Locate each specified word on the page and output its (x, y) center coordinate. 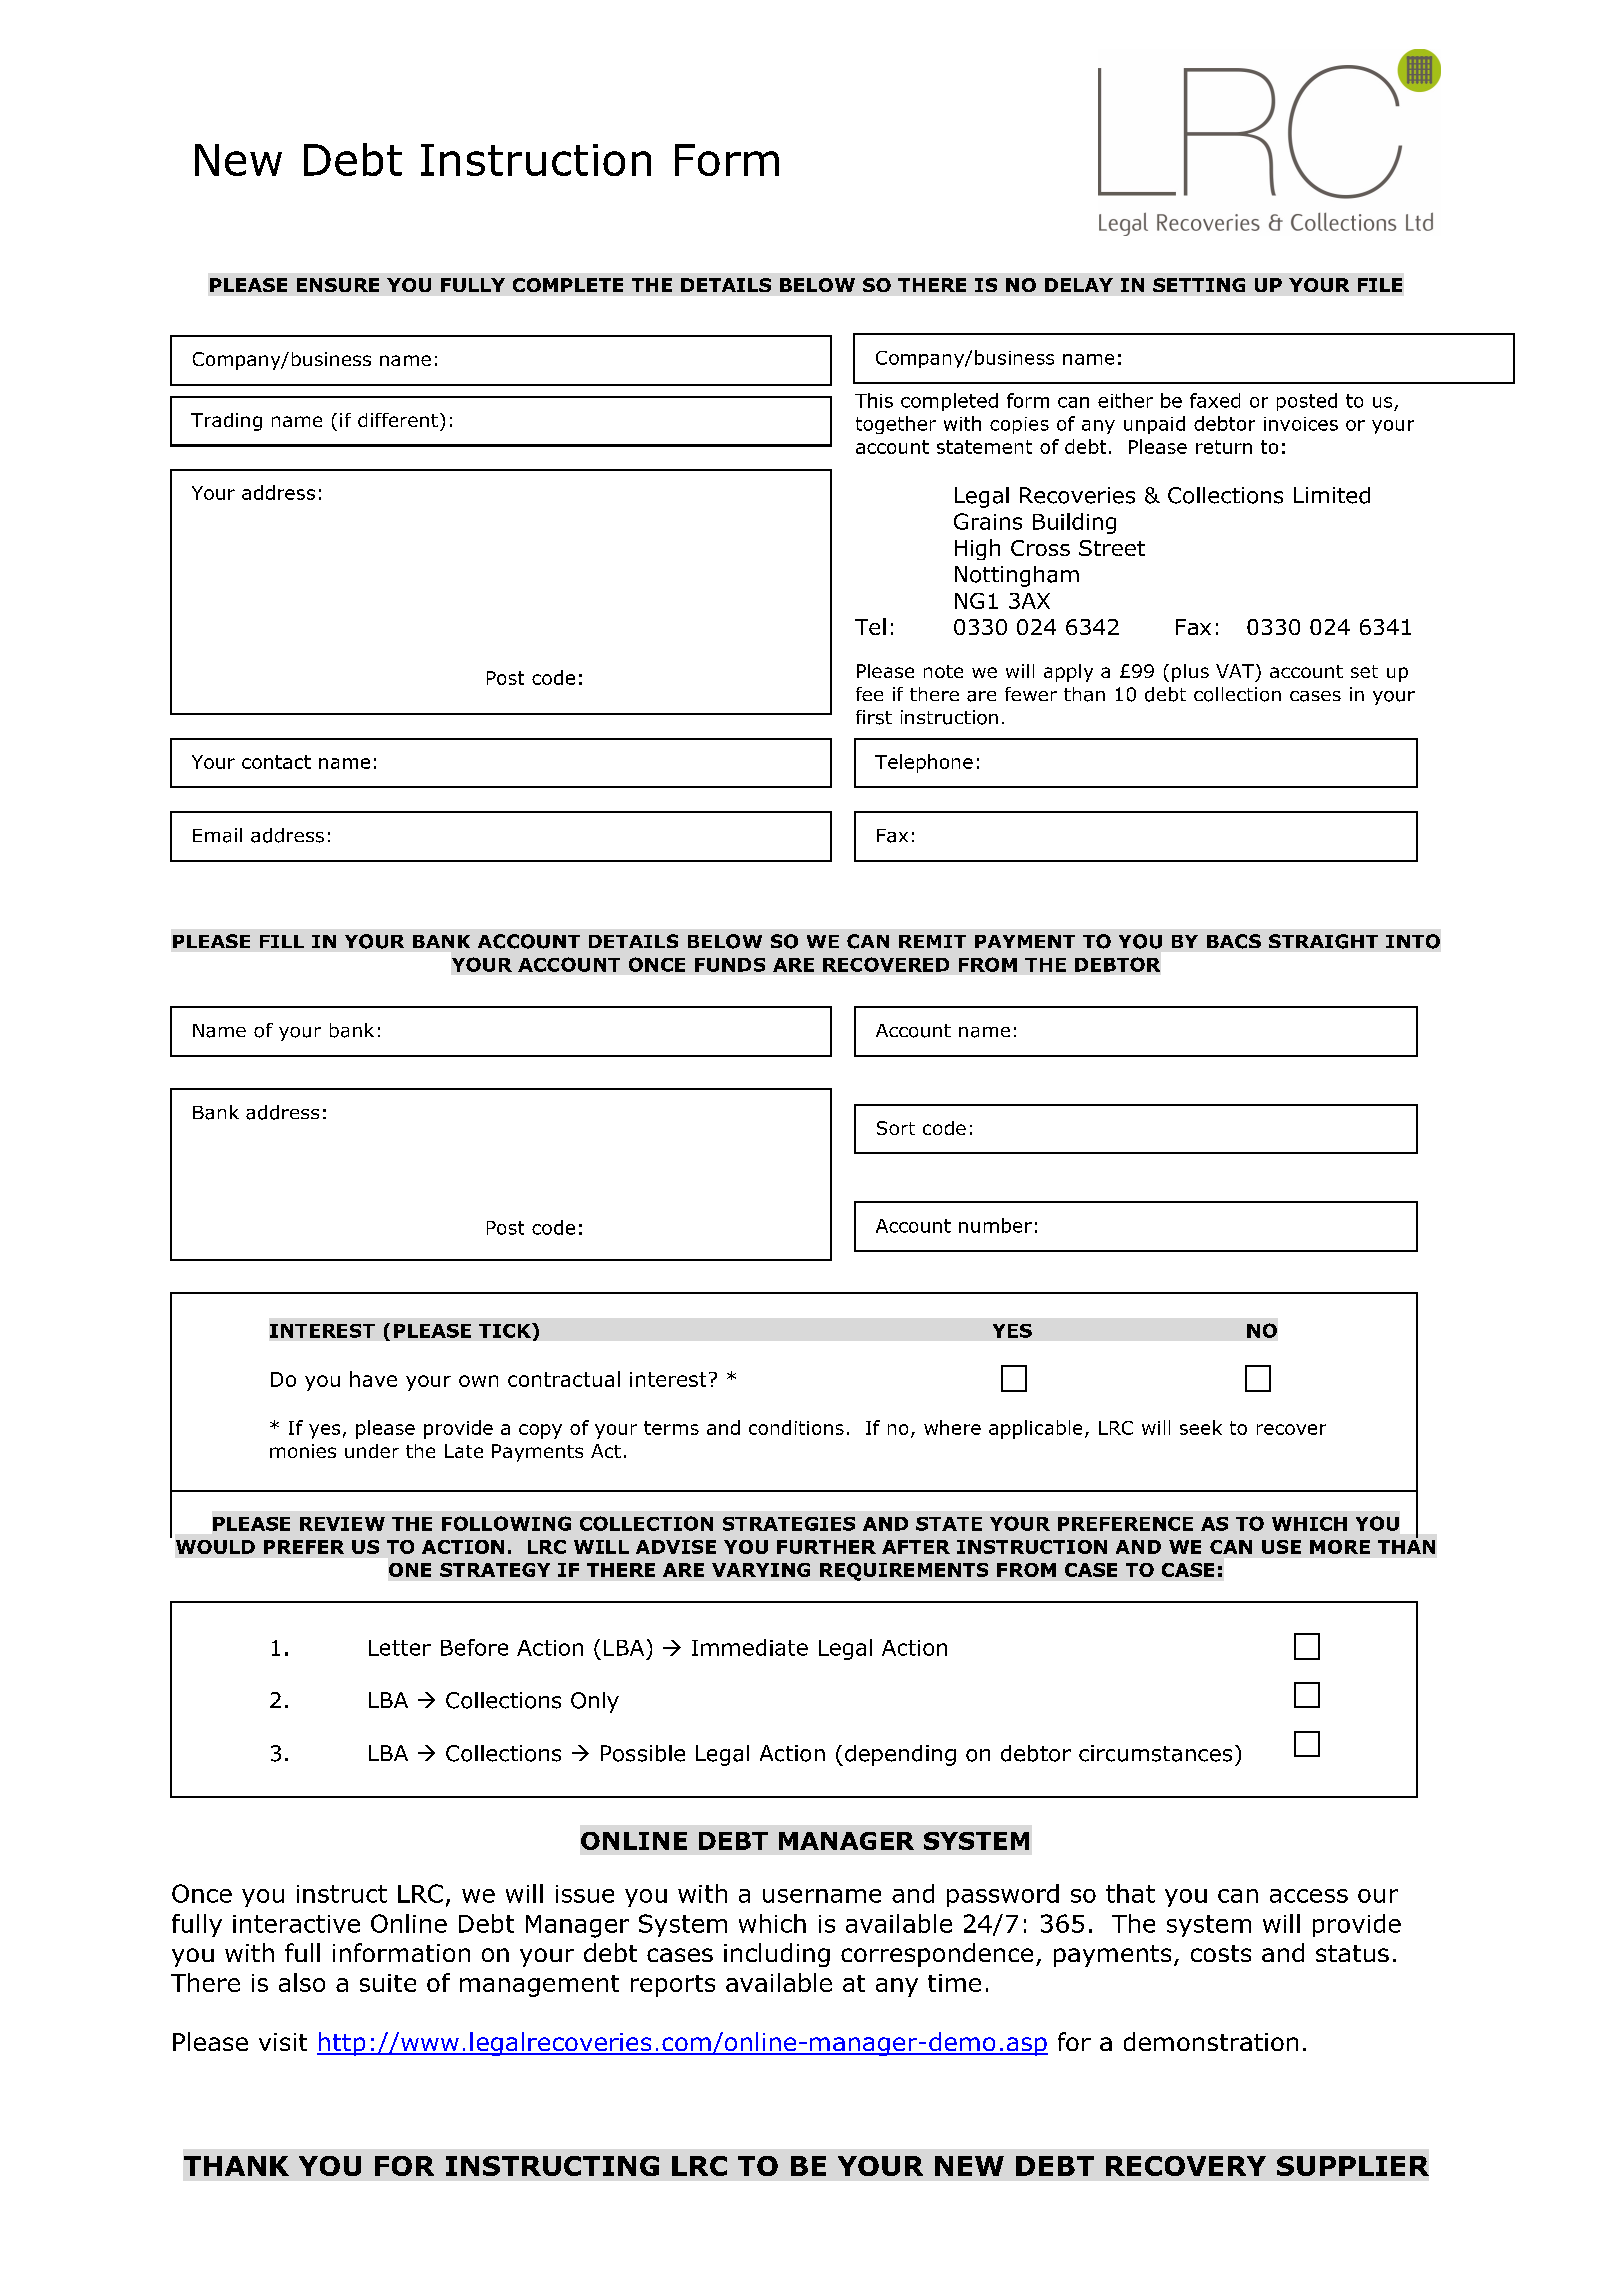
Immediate (750, 1647)
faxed (1215, 400)
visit (283, 2042)
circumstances (1155, 1753)
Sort (896, 1128)
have (373, 1379)
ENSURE (338, 285)
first (874, 717)
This (874, 400)
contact (276, 762)
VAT (1235, 671)
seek (1201, 1427)
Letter (400, 1648)
